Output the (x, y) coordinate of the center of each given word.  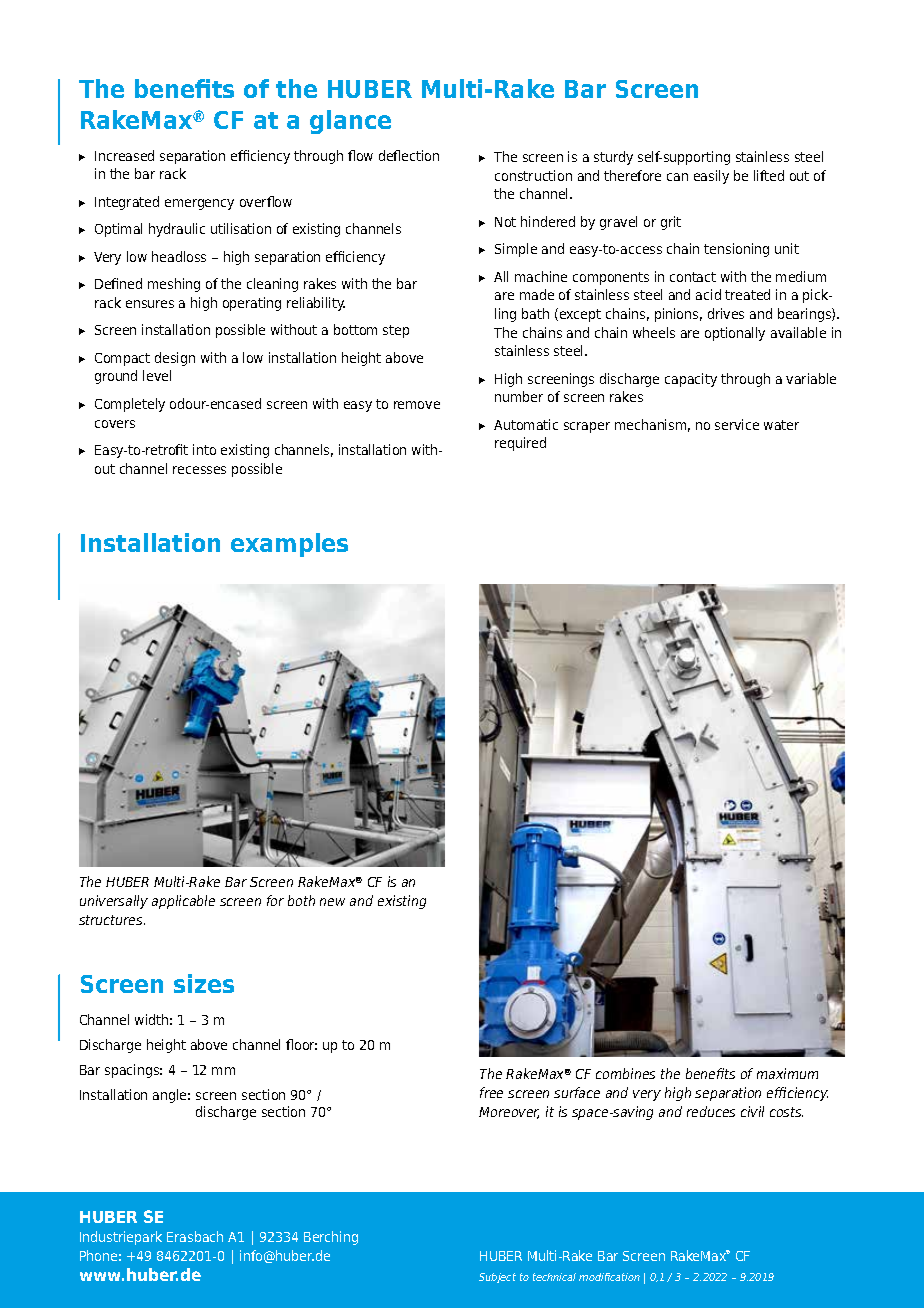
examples (289, 545)
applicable (183, 902)
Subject (497, 1278)
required (520, 444)
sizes (204, 983)
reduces (711, 1111)
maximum (787, 1073)
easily (711, 177)
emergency (199, 204)
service (737, 424)
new (332, 902)
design (175, 359)
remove (417, 405)
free (491, 1092)
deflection (409, 155)
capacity (691, 380)
